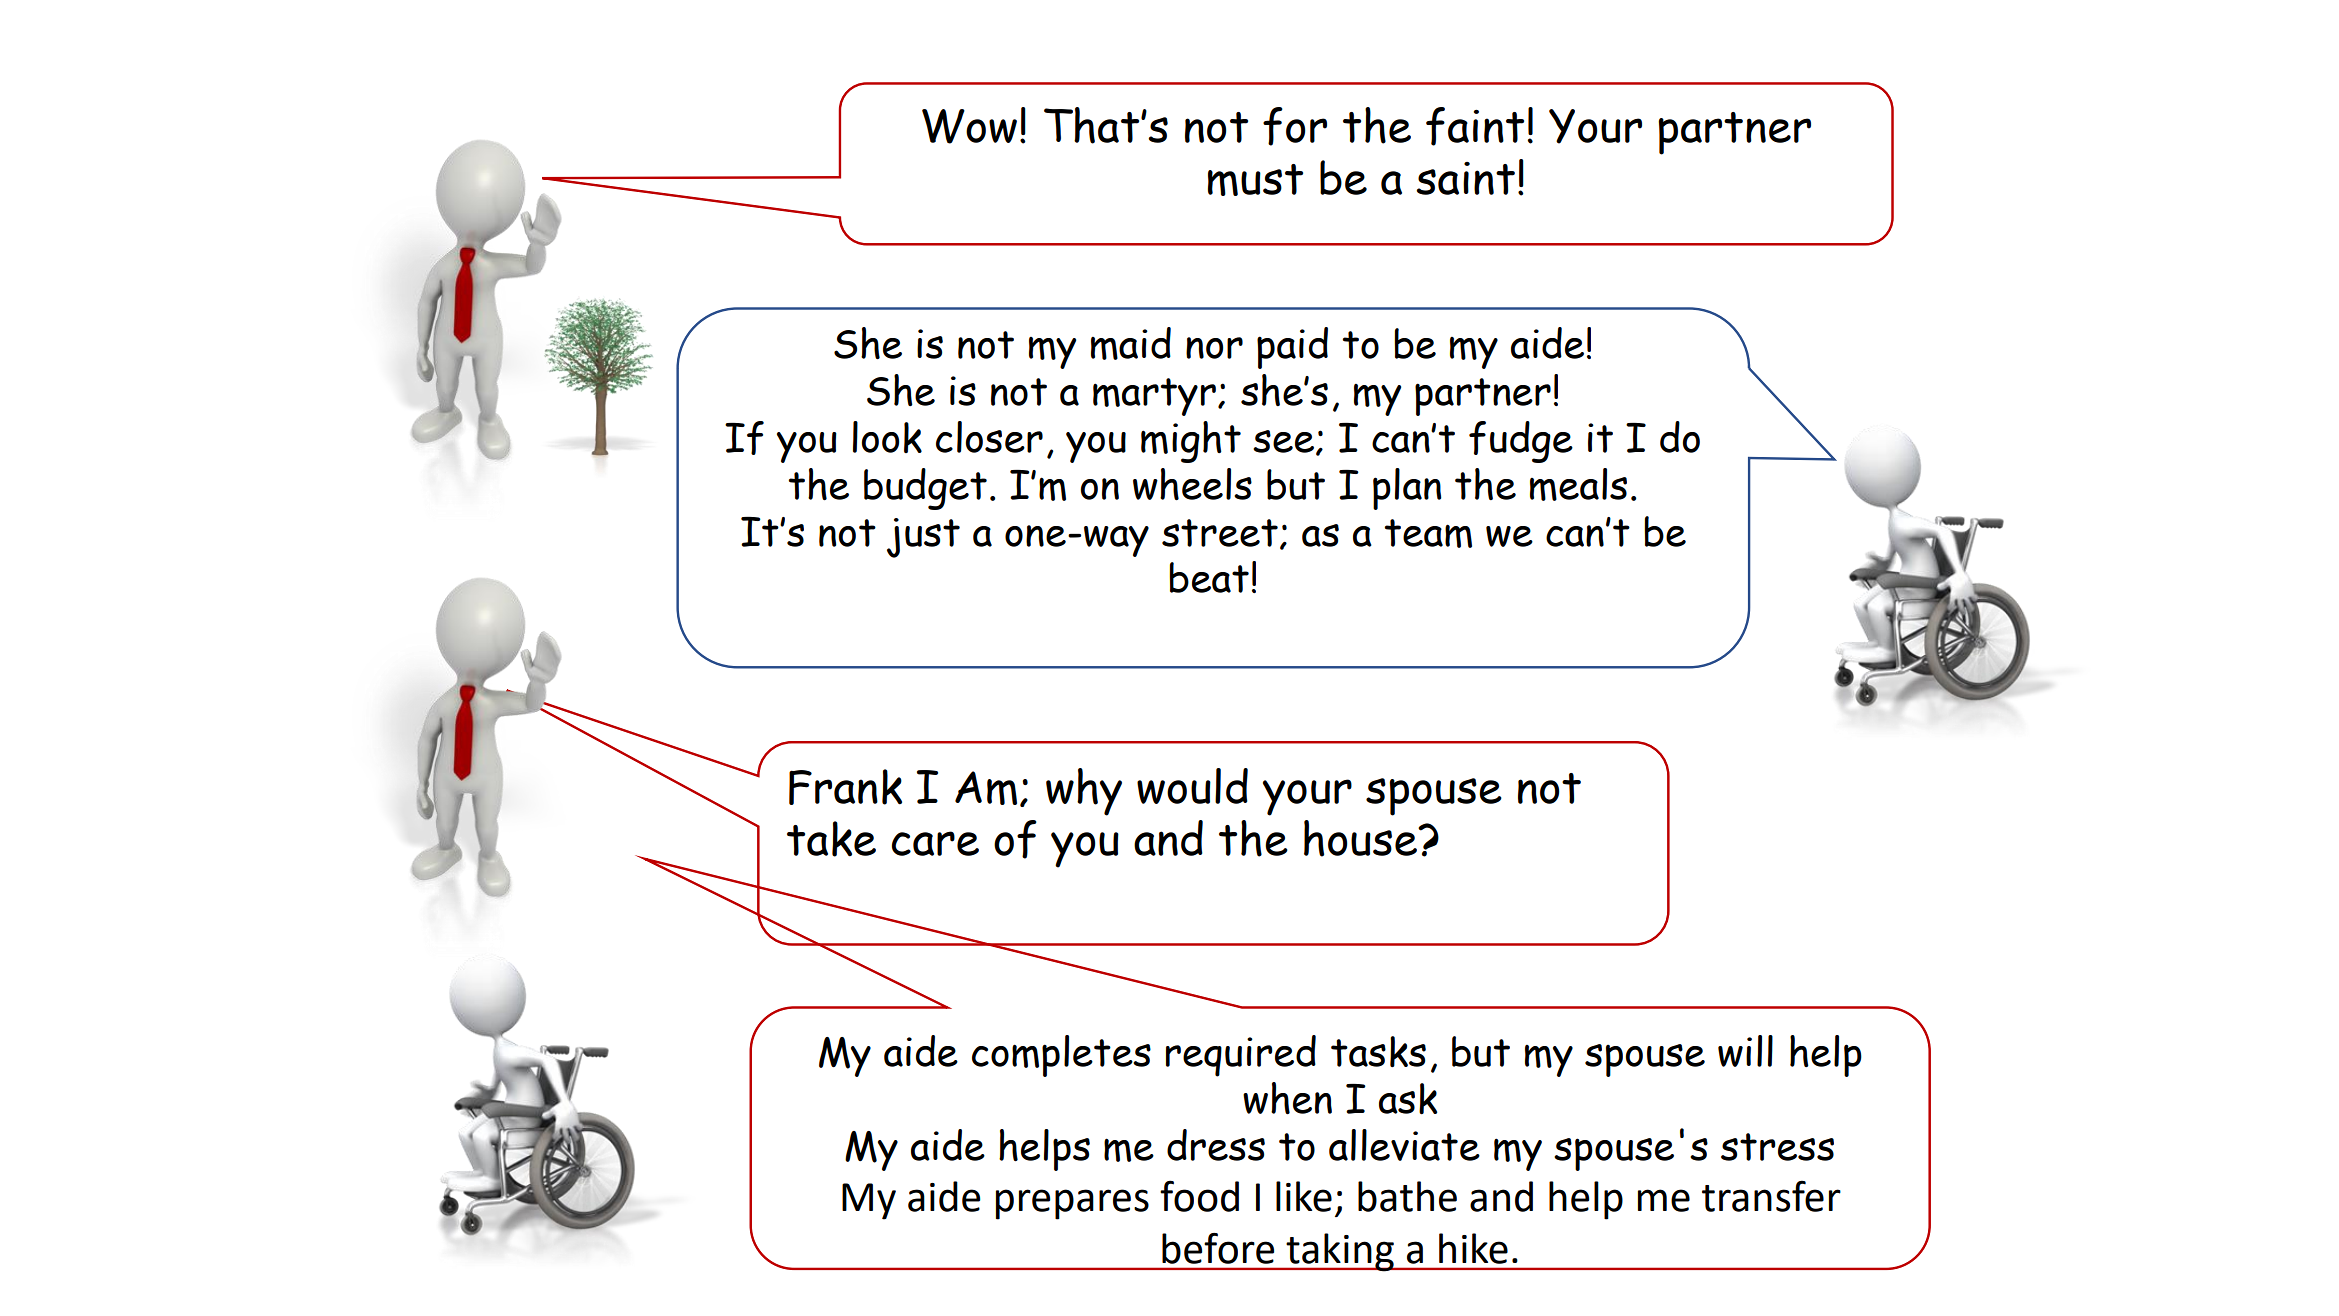 This page has height=1316, width=2339. Describe the element at coordinates (1475, 126) in the page. I see `faint` at that location.
